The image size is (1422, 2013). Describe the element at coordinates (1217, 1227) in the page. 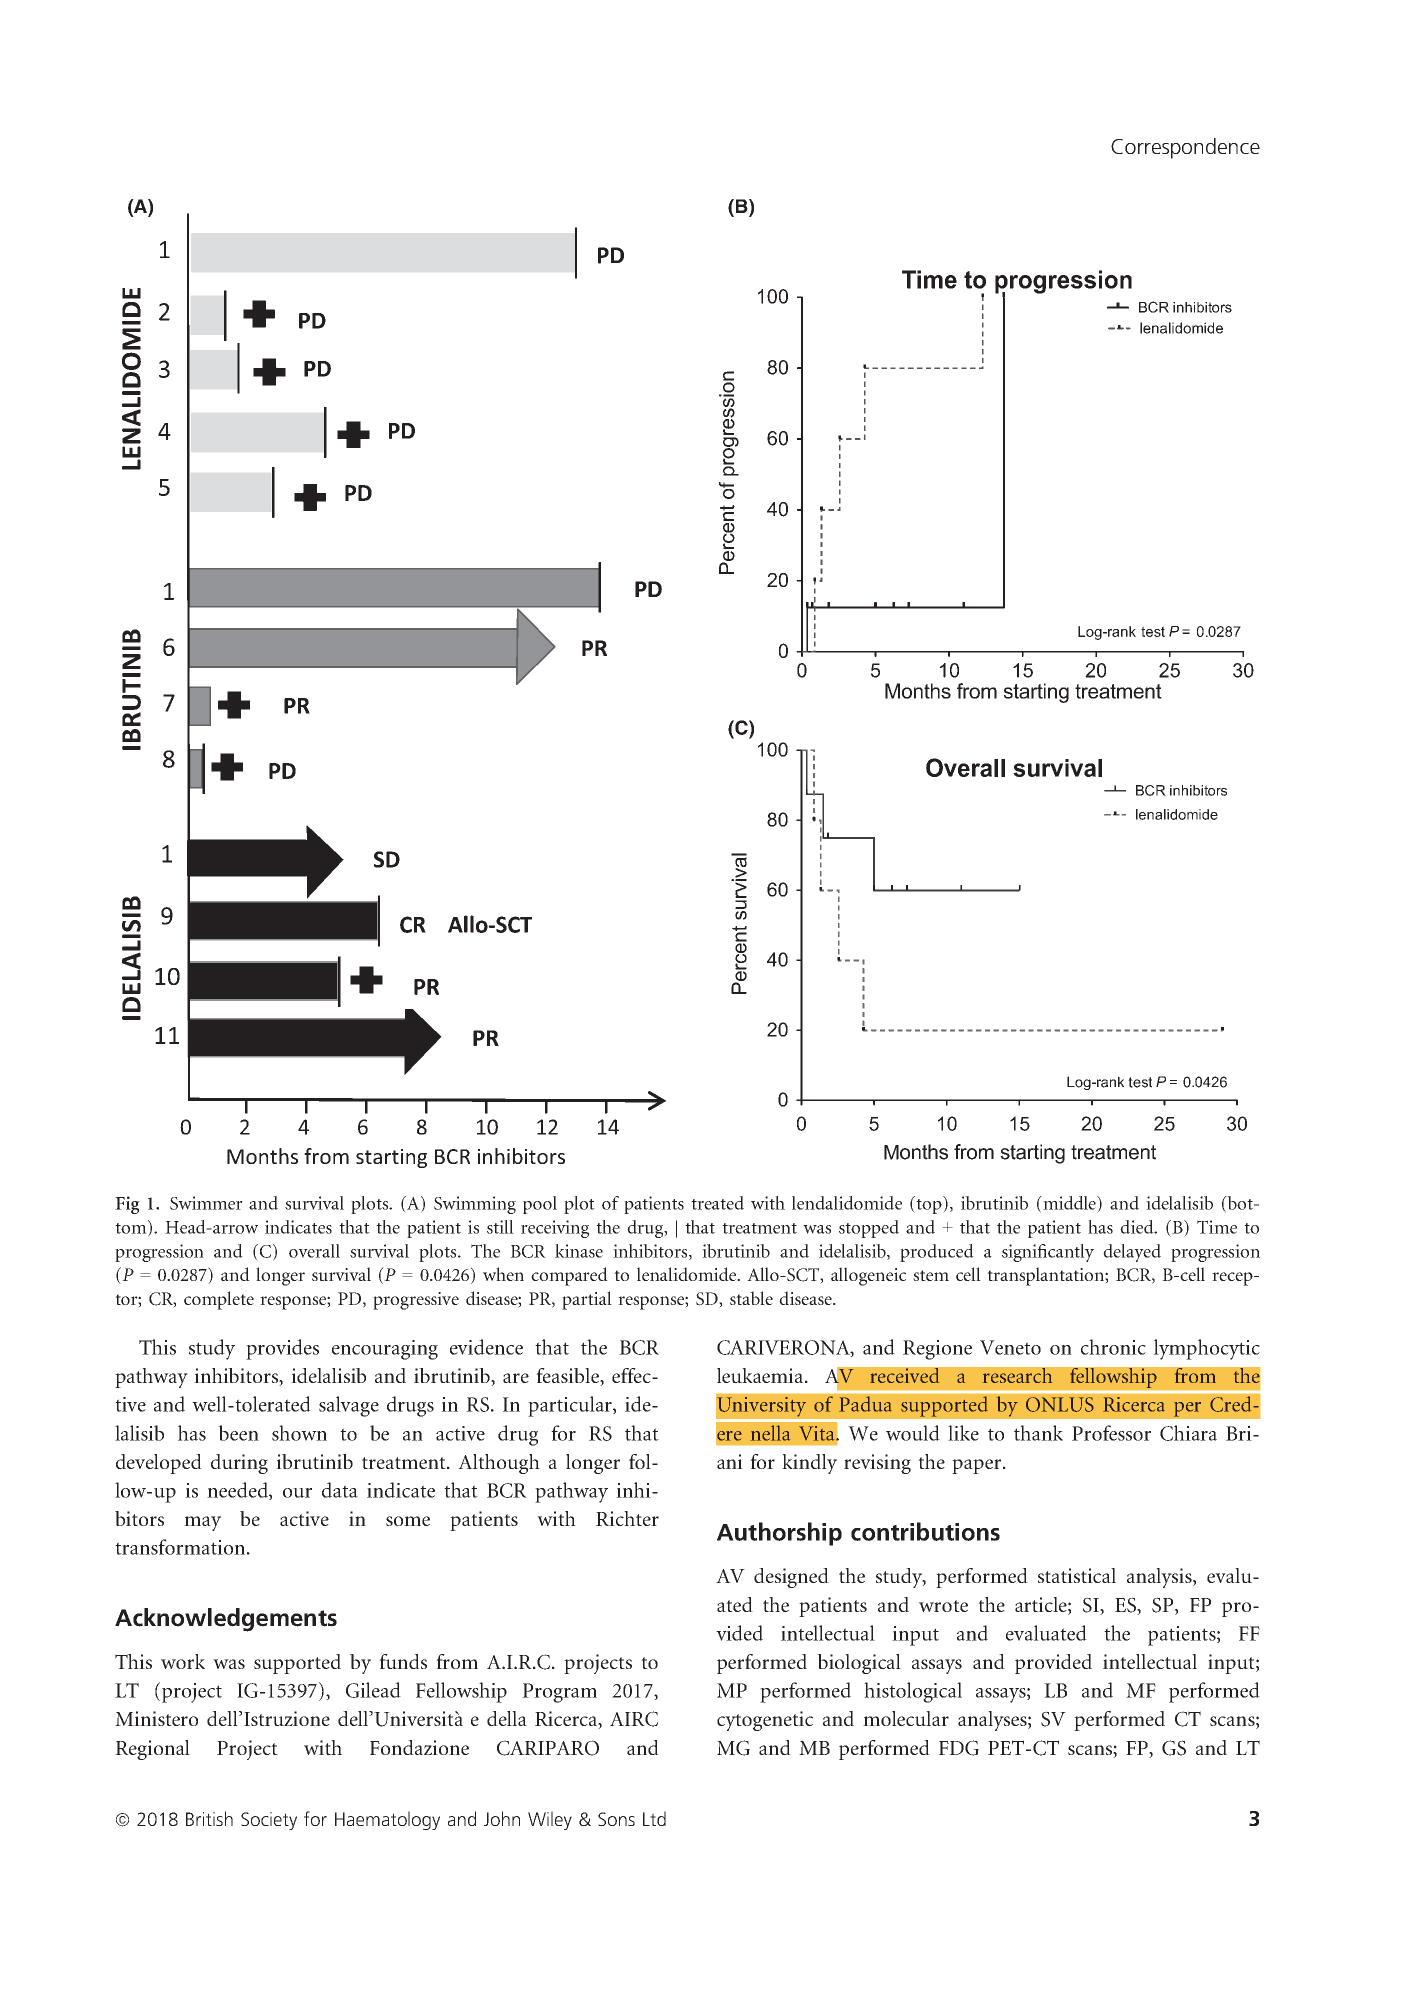

I see `Time` at that location.
